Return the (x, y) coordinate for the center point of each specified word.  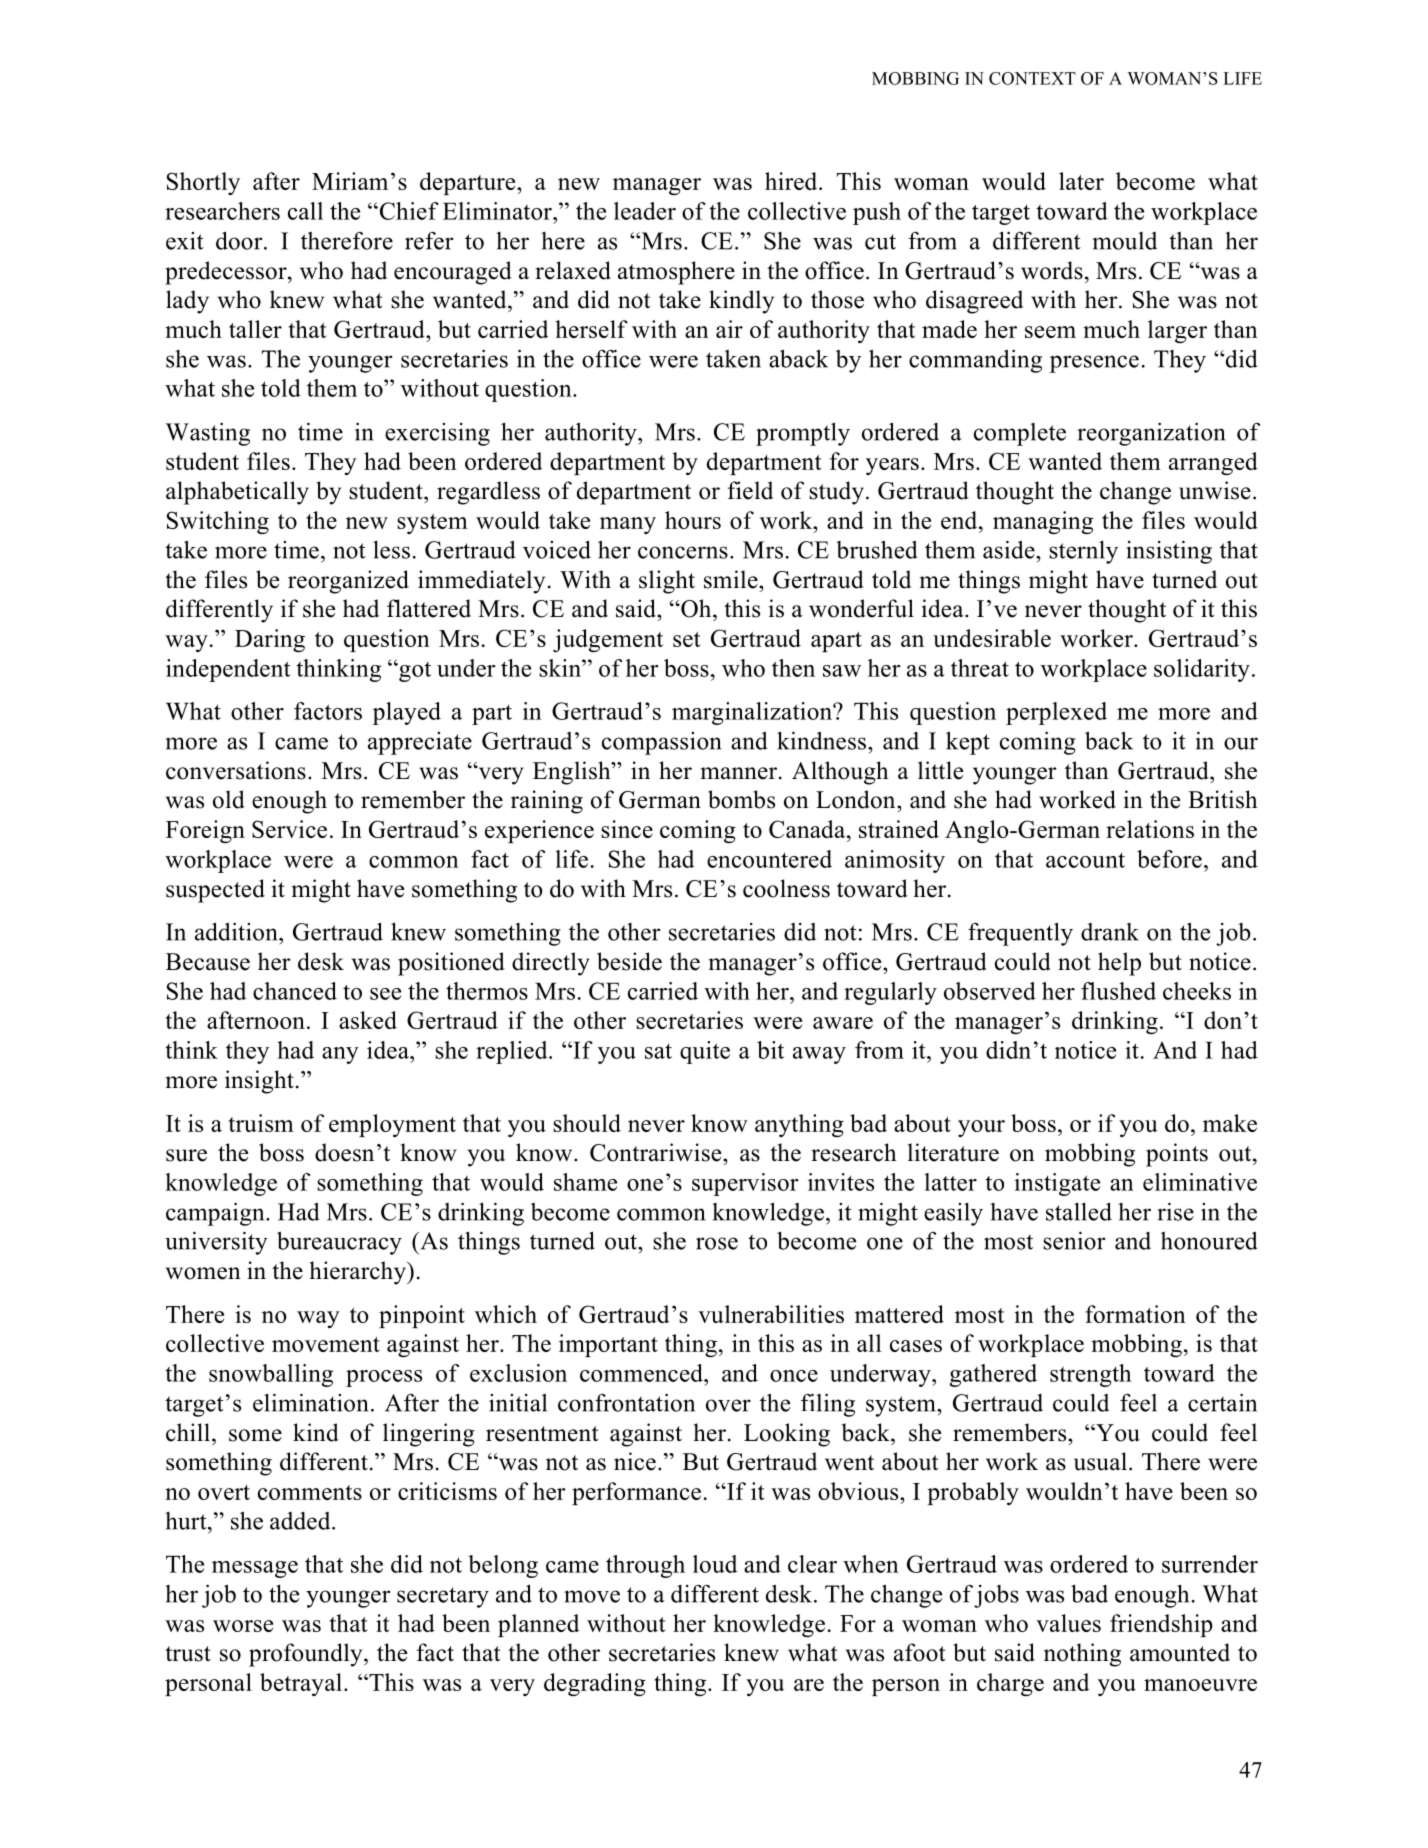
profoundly (307, 1655)
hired (792, 181)
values (1068, 1623)
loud (715, 1564)
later (1081, 181)
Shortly (203, 183)
